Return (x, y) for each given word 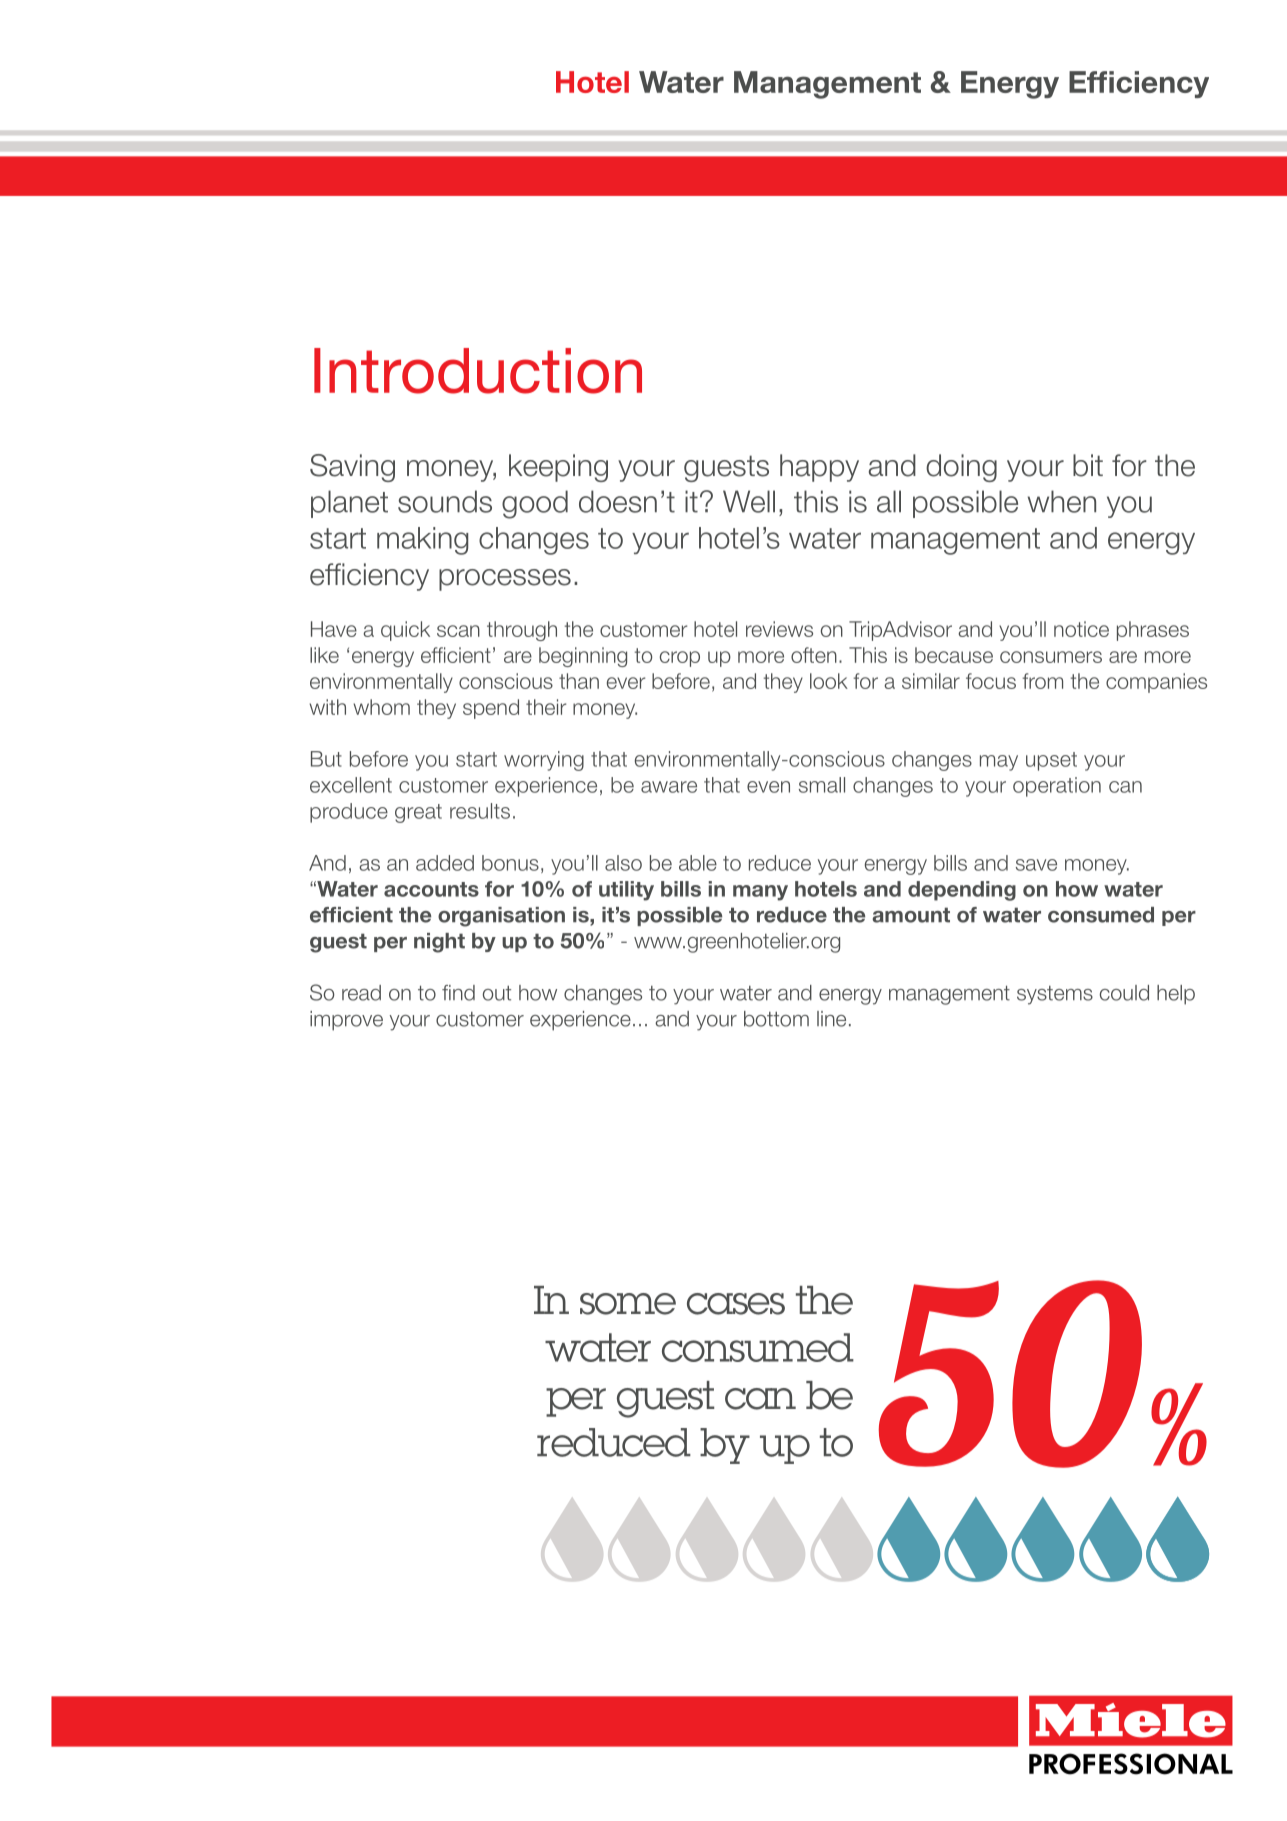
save (1036, 865)
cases (736, 1304)
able (698, 863)
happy (819, 468)
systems (1055, 995)
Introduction (478, 371)
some (628, 1304)
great (418, 813)
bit (1088, 465)
